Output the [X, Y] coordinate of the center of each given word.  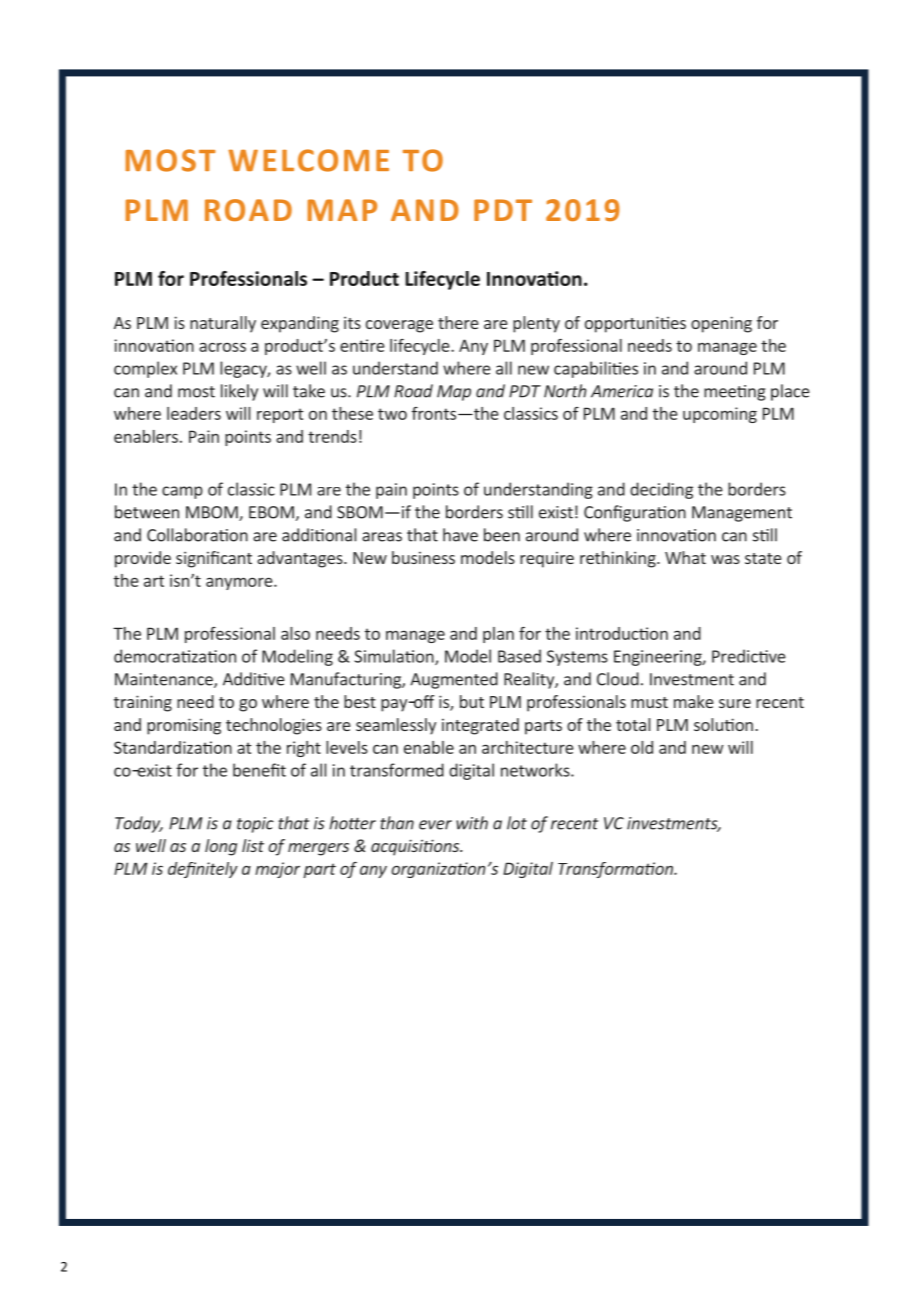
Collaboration [197, 535]
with [472, 823]
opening [721, 324]
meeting [735, 393]
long [221, 847]
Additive [254, 679]
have [460, 535]
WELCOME [308, 160]
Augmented [454, 680]
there [458, 322]
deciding [661, 490]
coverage [399, 326]
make [694, 701]
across [222, 347]
